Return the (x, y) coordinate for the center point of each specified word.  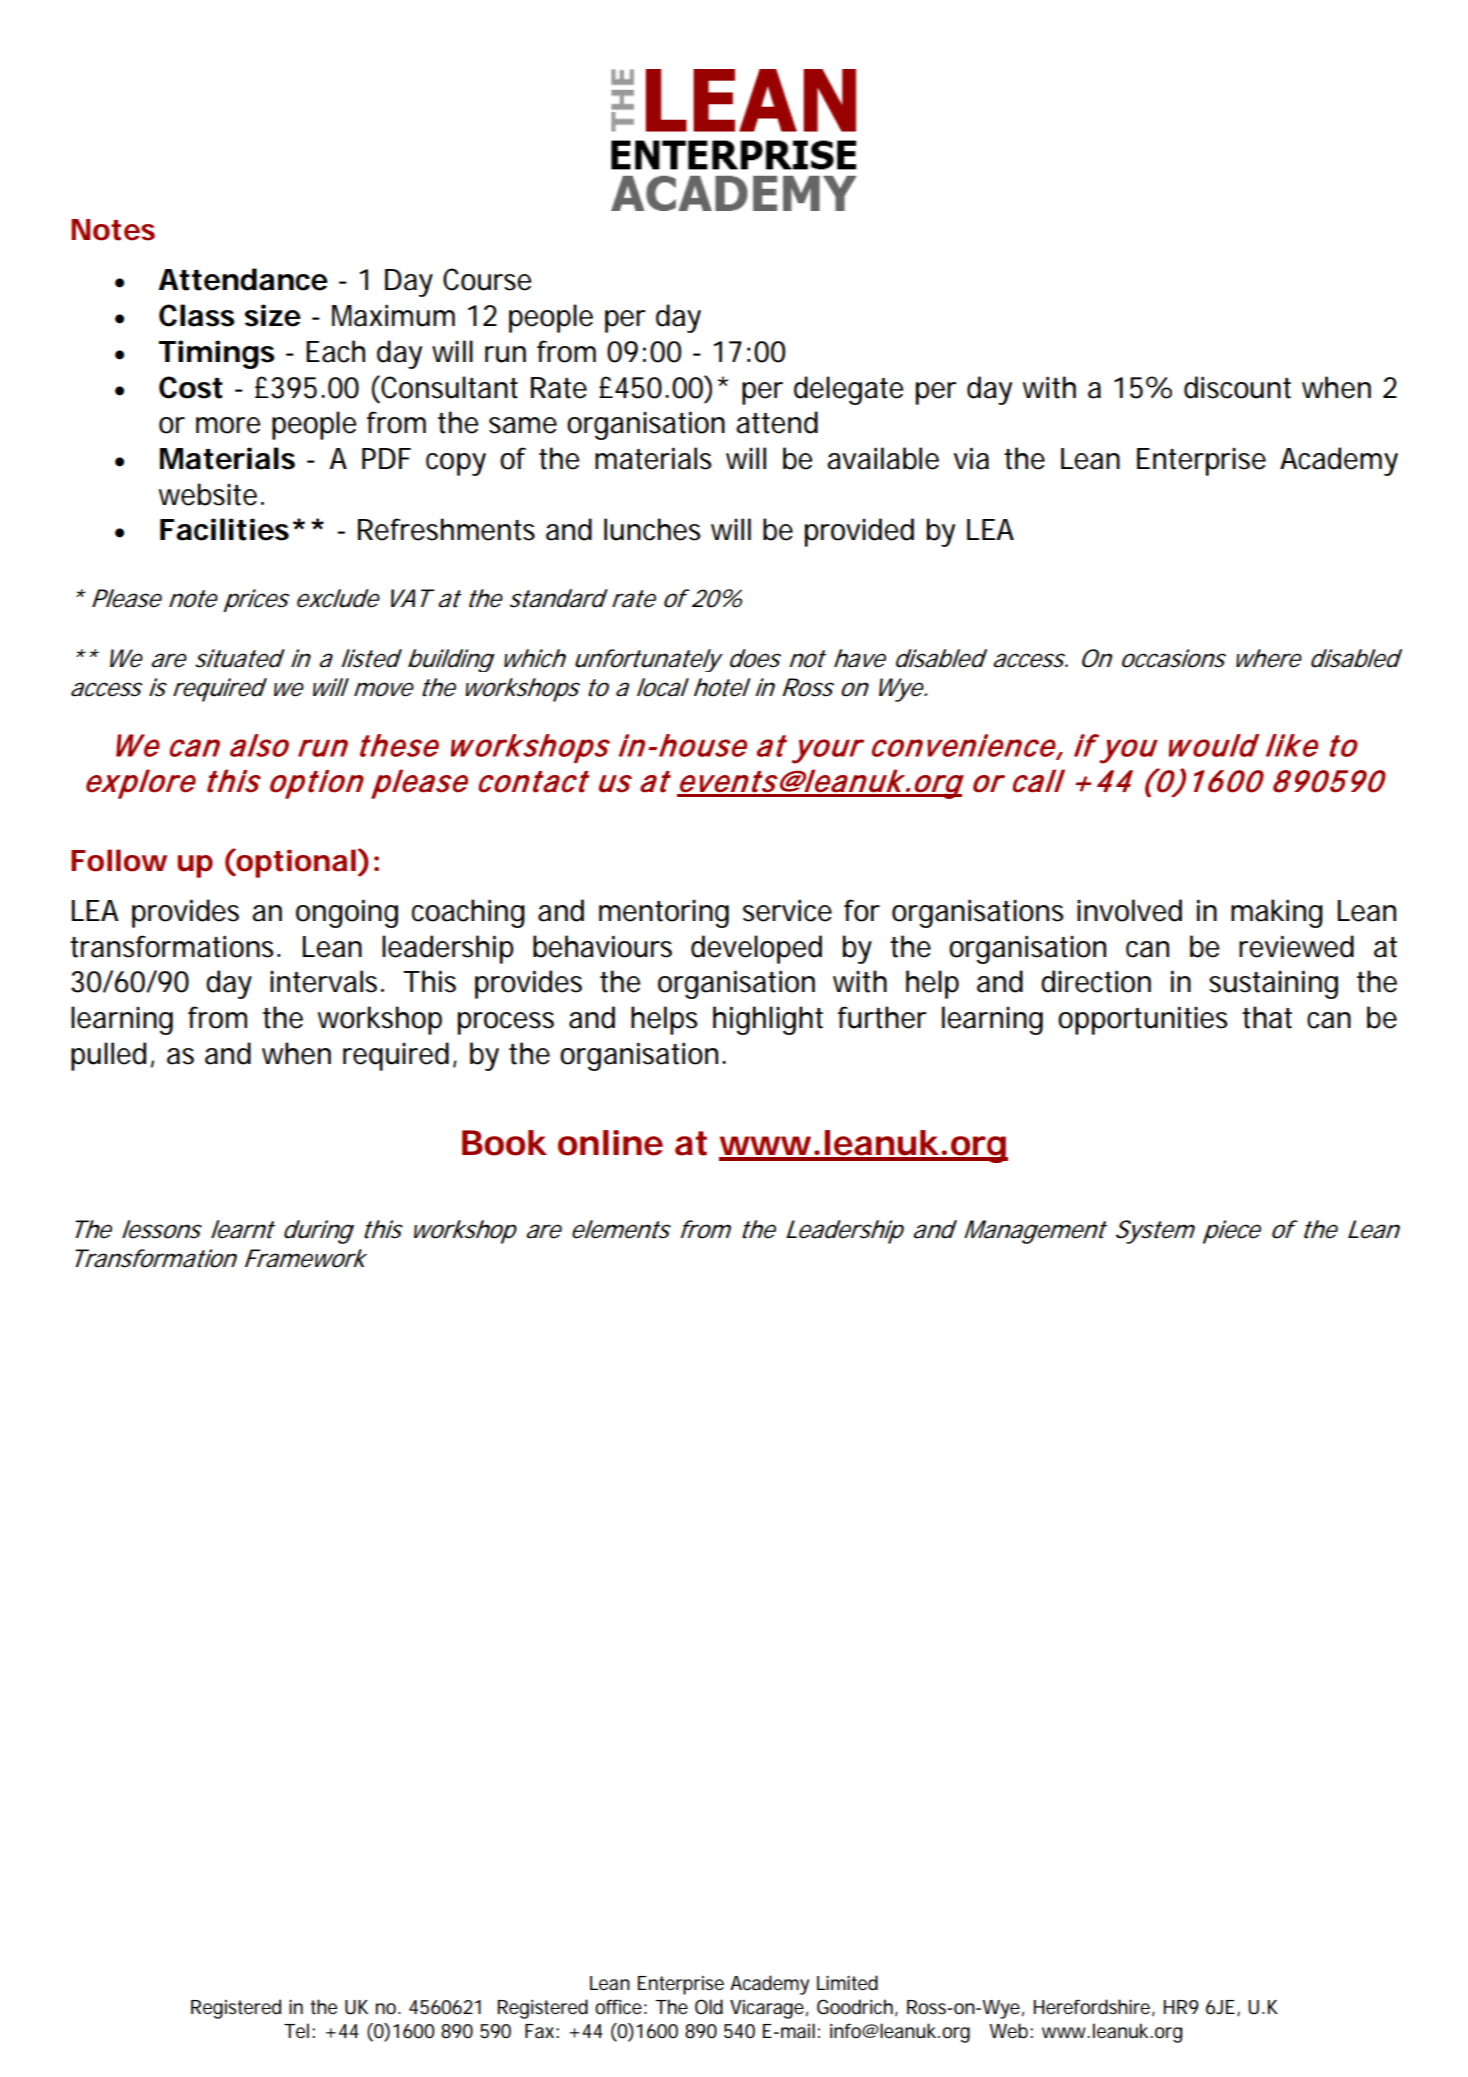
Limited (847, 1983)
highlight (768, 1020)
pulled (108, 1056)
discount (1237, 387)
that (1267, 1017)
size (273, 315)
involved (1129, 910)
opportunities (1143, 1020)
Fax (541, 2031)
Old (709, 2007)
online (610, 1143)
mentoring (664, 913)
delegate (848, 390)
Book (504, 1143)
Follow (119, 860)
